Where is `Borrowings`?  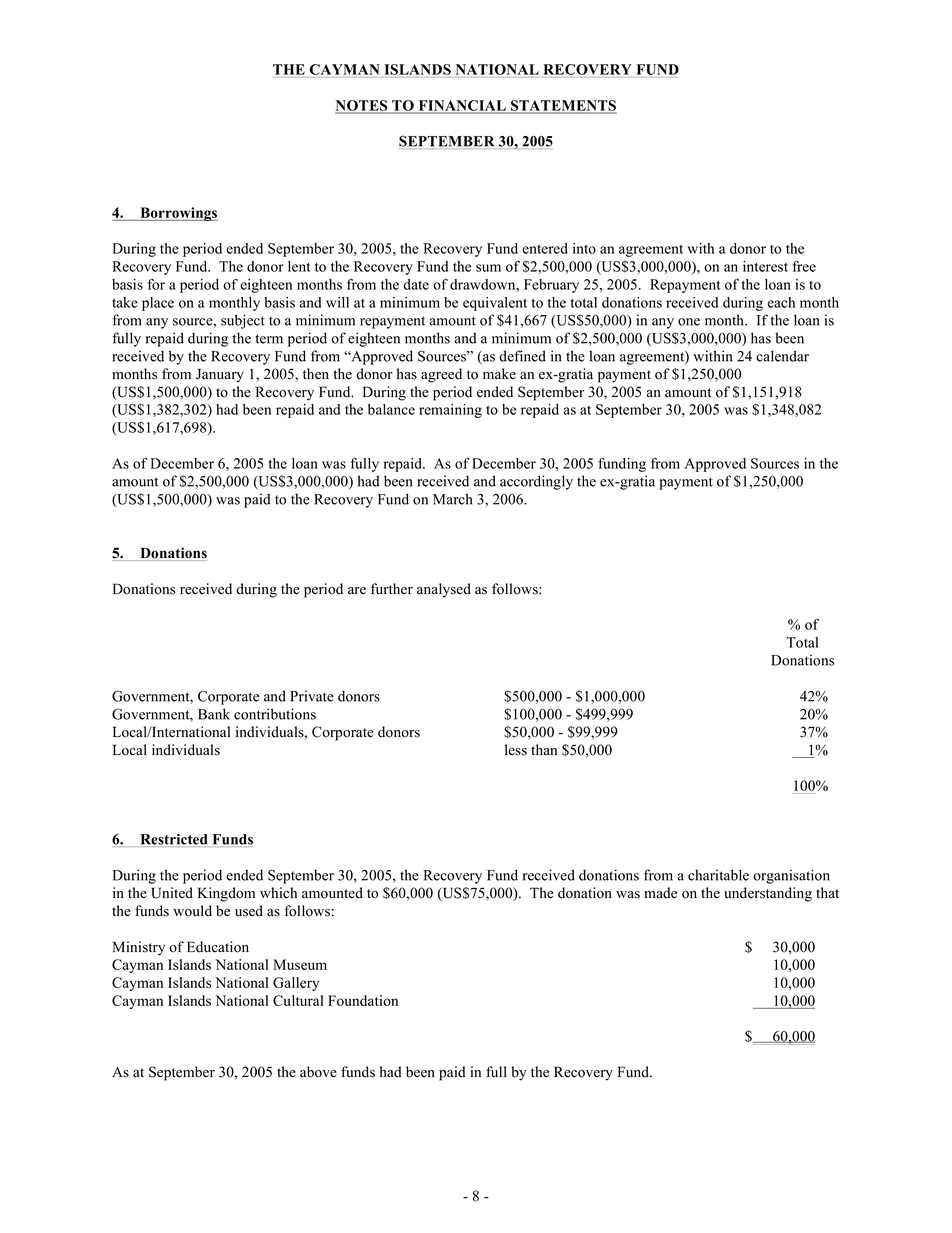 Borrowings is located at coordinates (178, 214).
